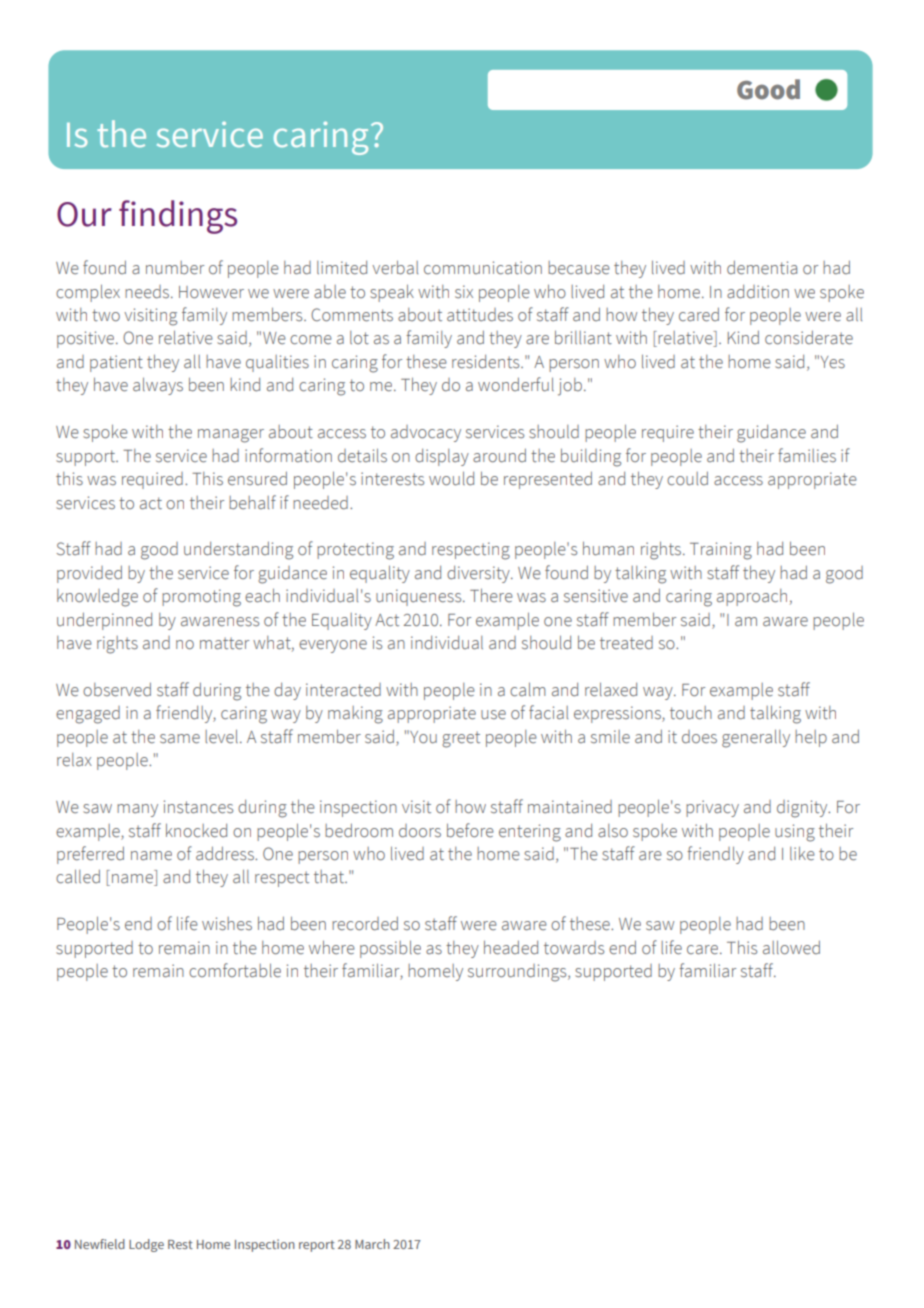 This screenshot has width=924, height=1308. What do you see at coordinates (451, 478) in the screenshot?
I see `would` at bounding box center [451, 478].
